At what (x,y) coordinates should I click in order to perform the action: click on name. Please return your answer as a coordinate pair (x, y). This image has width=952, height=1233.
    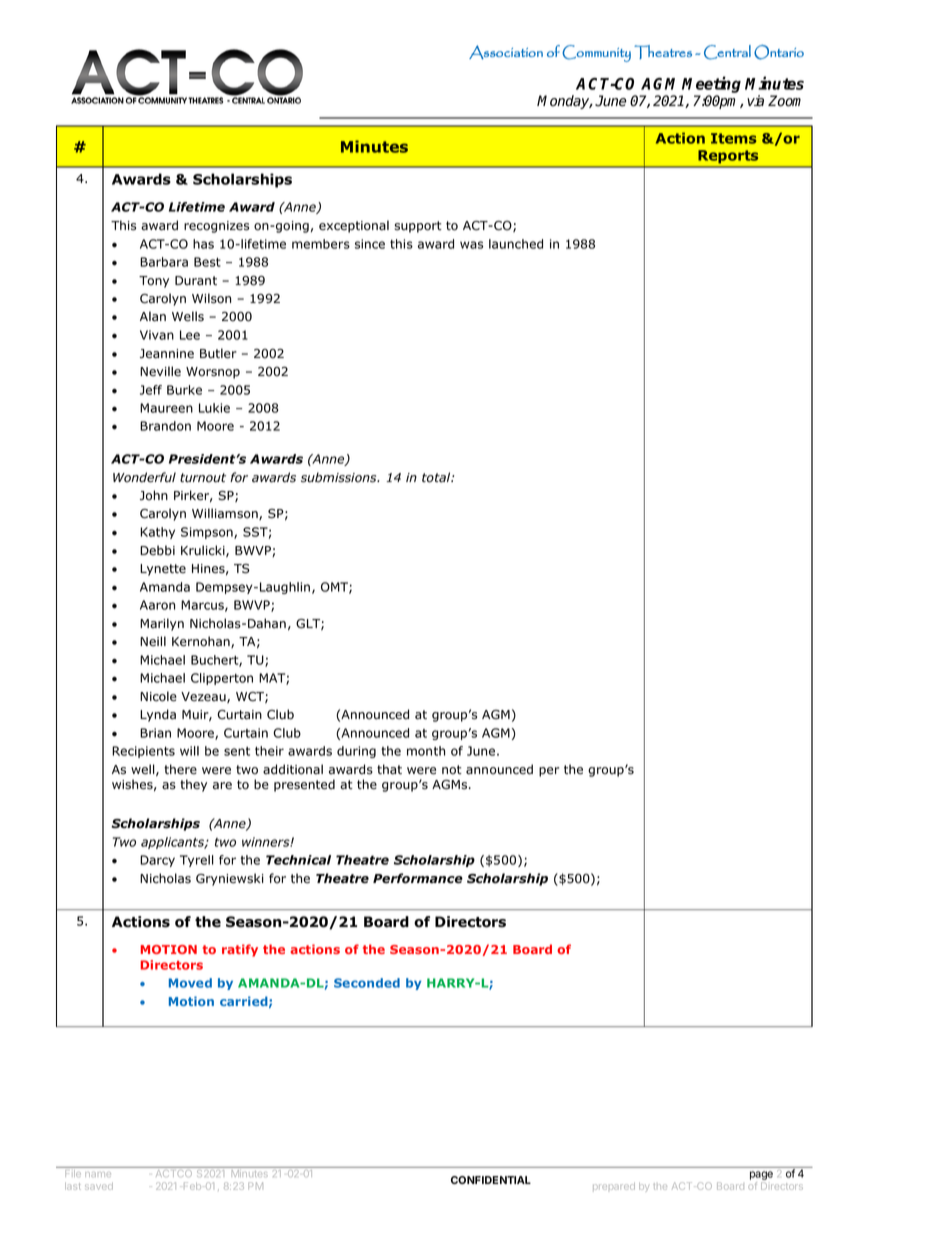
    Looking at the image, I should click on (98, 1174).
